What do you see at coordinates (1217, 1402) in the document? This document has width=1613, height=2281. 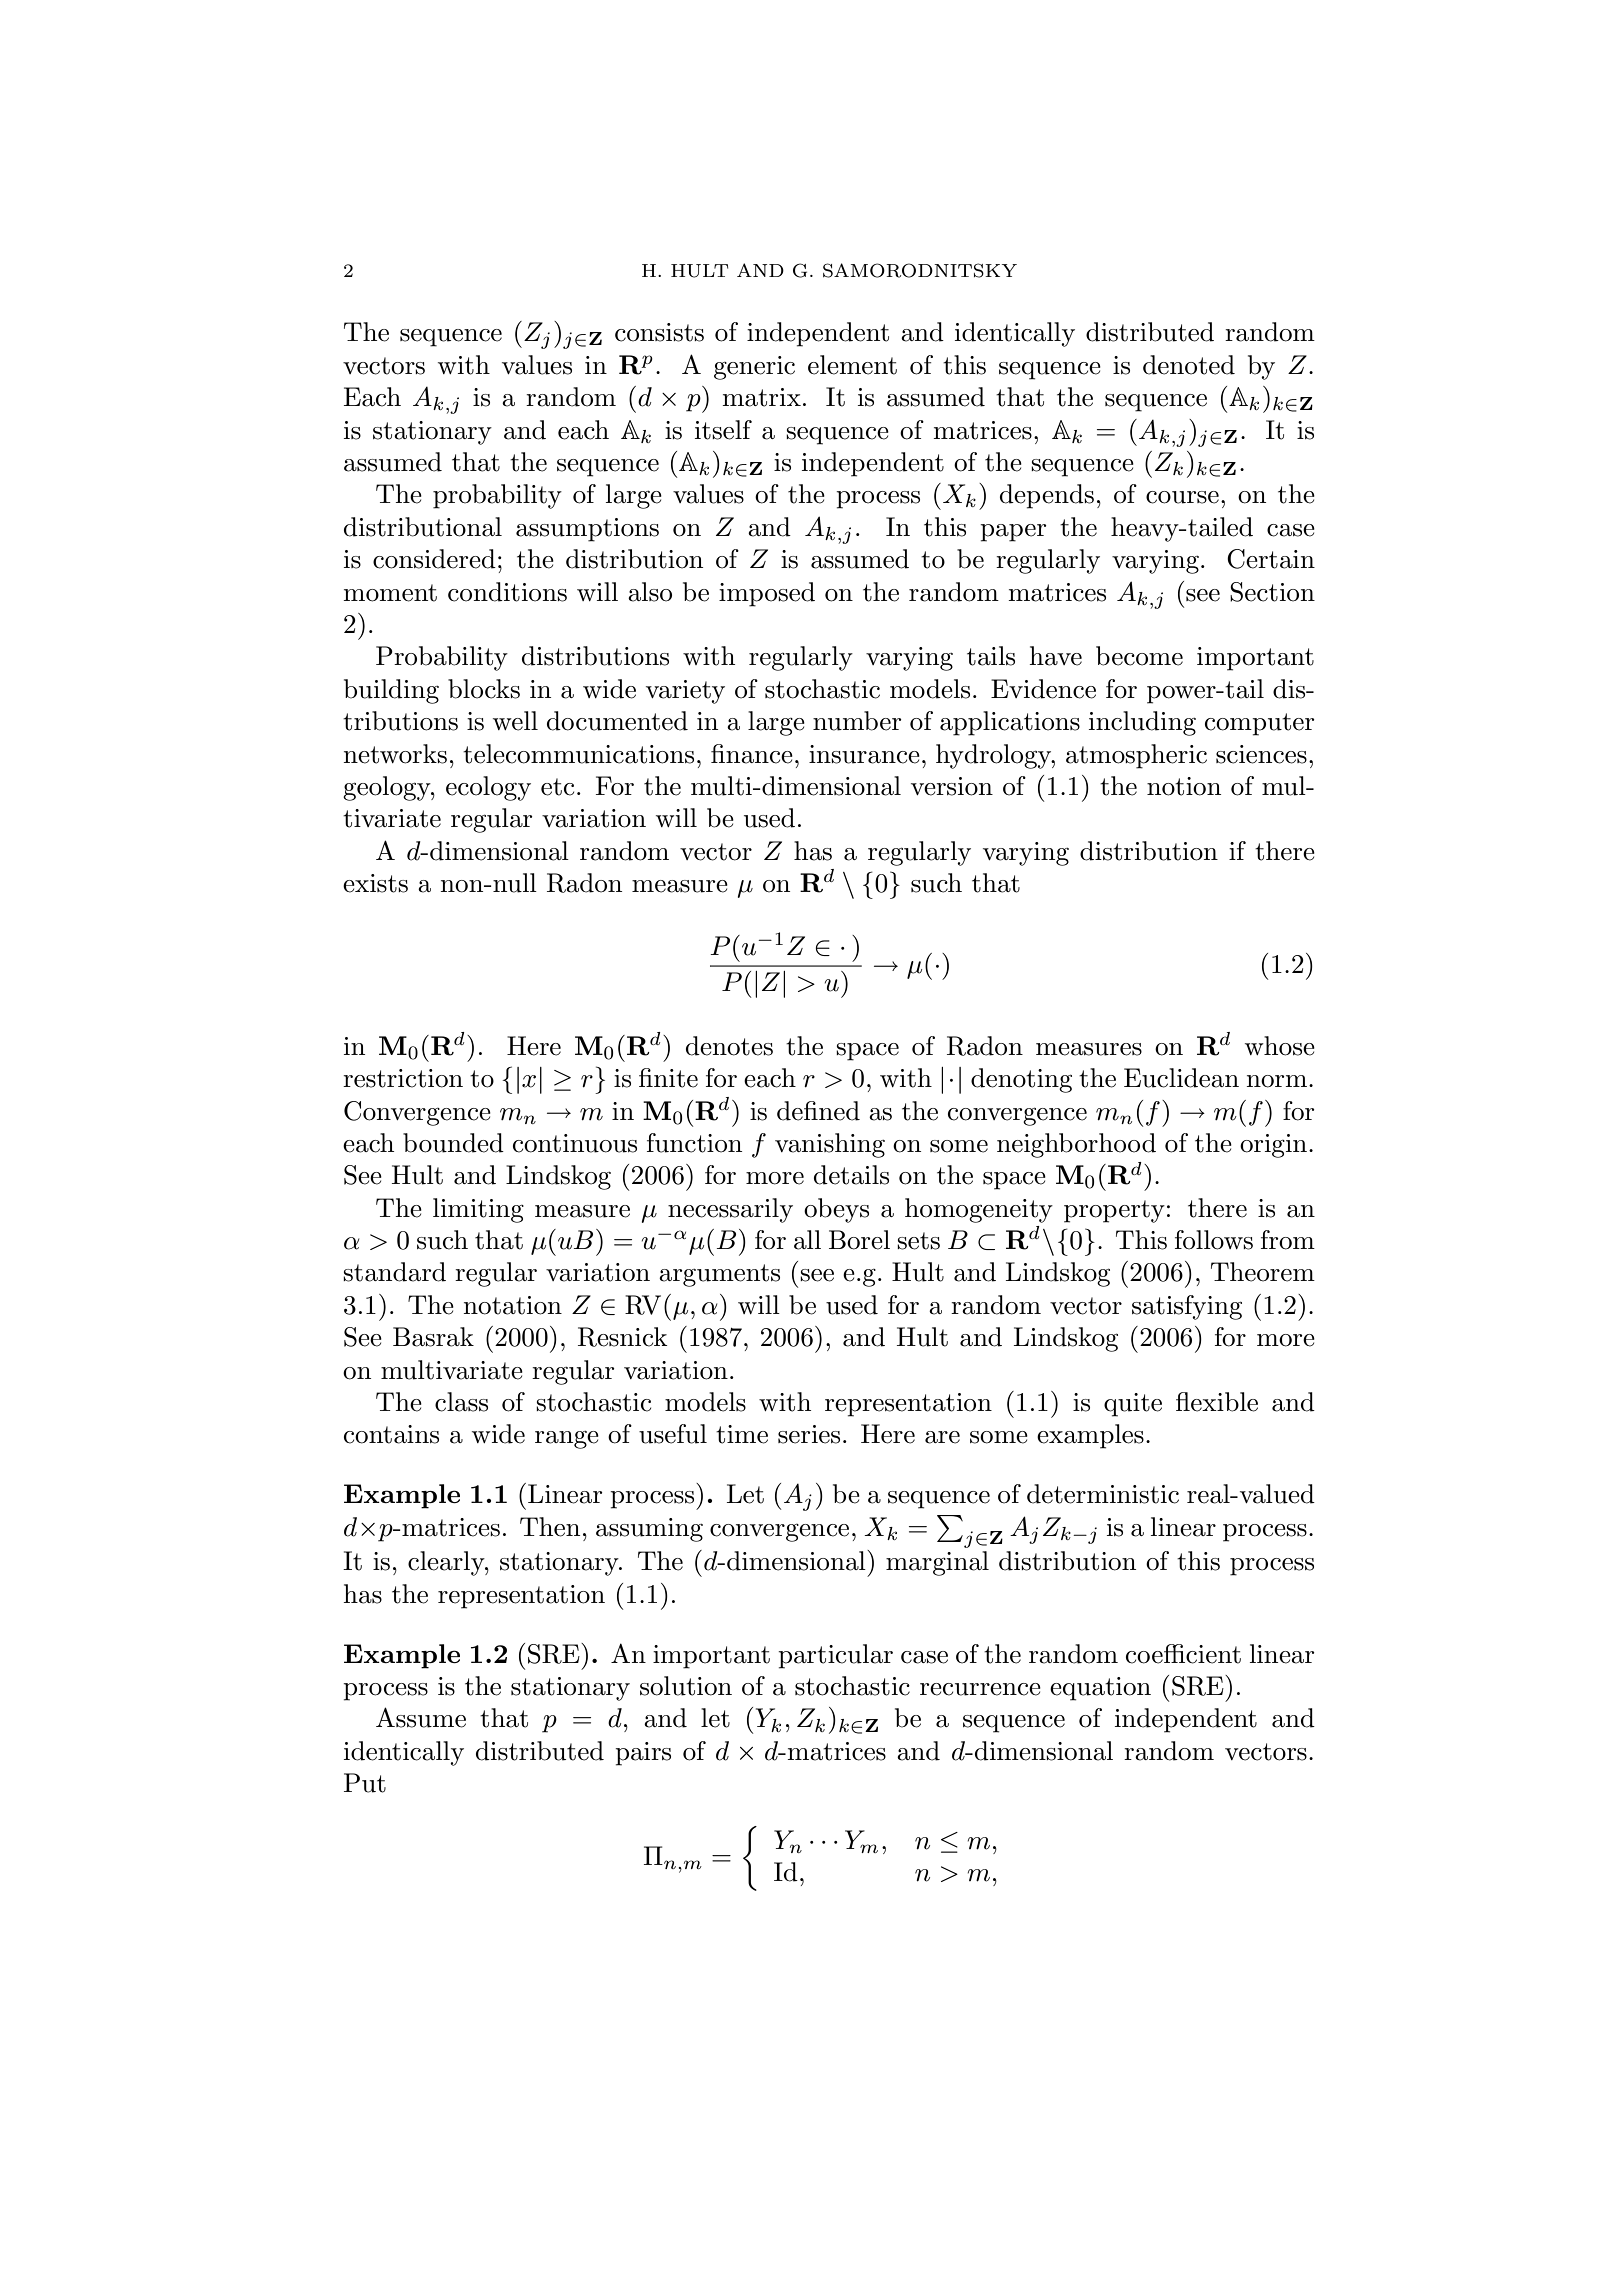 I see `flexible` at bounding box center [1217, 1402].
